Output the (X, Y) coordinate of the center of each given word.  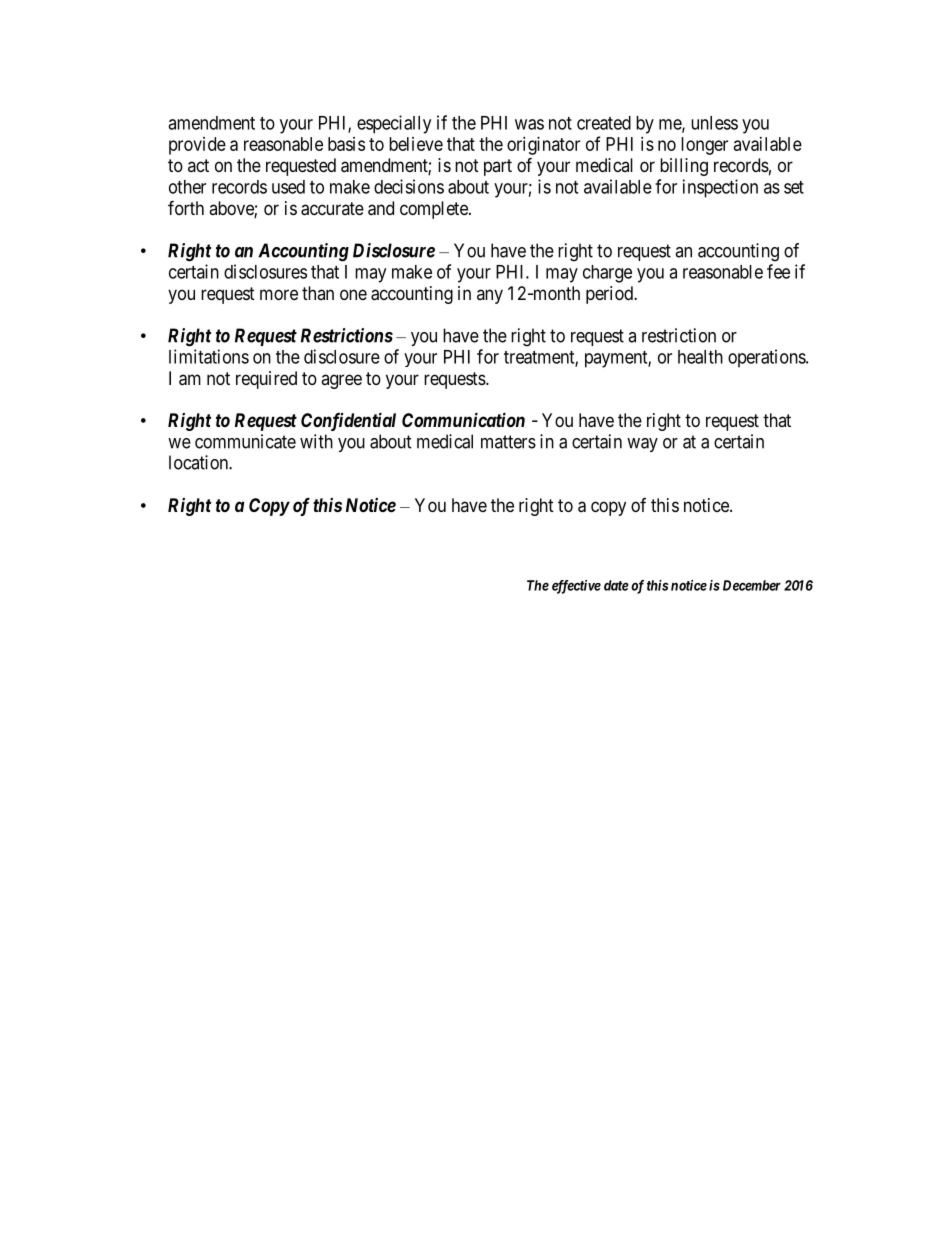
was (529, 124)
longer (704, 146)
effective (576, 587)
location (199, 462)
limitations (209, 356)
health (700, 357)
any (490, 296)
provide (197, 146)
